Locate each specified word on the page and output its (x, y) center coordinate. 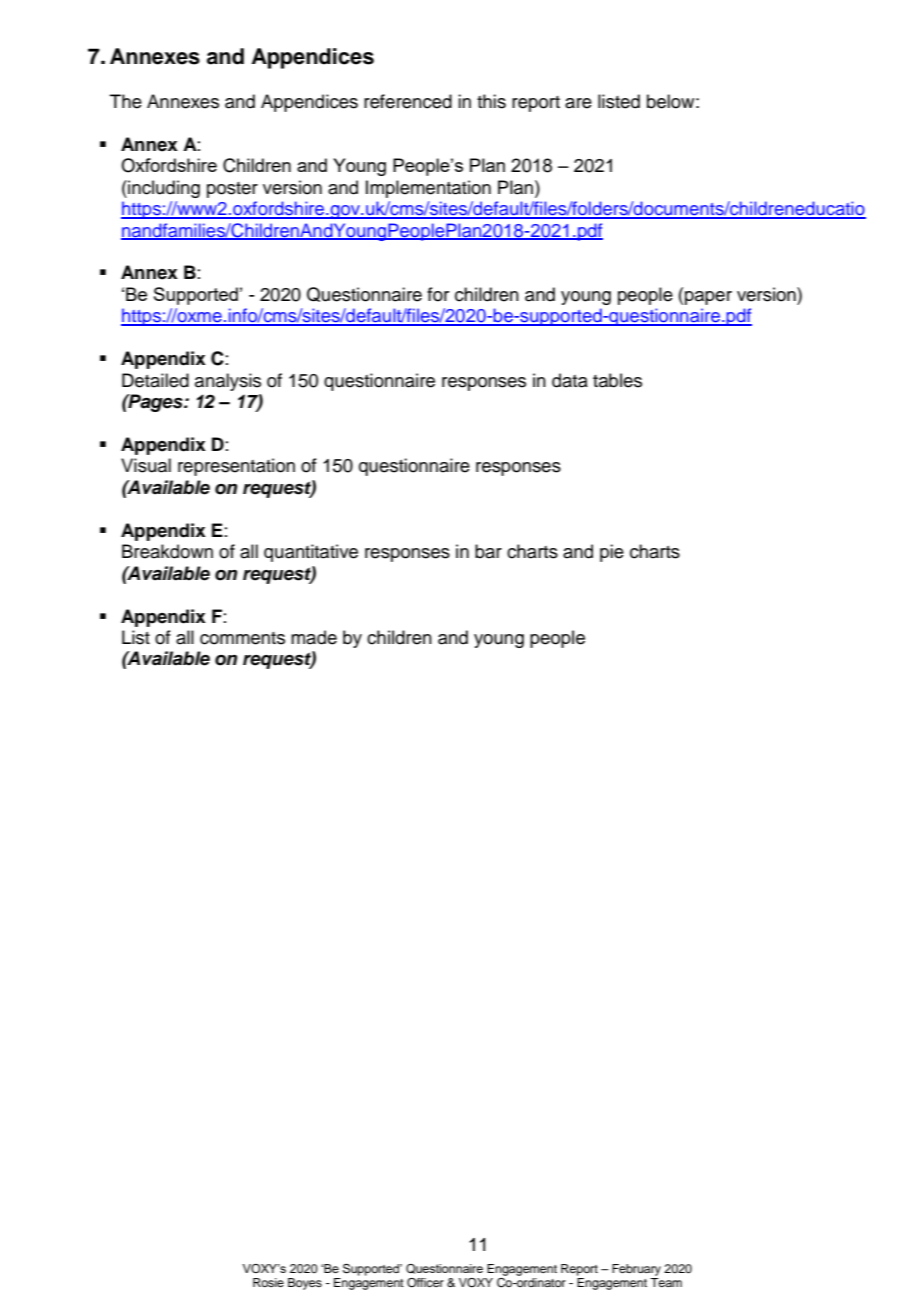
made (314, 637)
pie (612, 553)
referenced (408, 101)
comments (242, 638)
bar (488, 551)
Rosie (268, 1282)
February (636, 1270)
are (578, 103)
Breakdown (167, 551)
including (163, 189)
